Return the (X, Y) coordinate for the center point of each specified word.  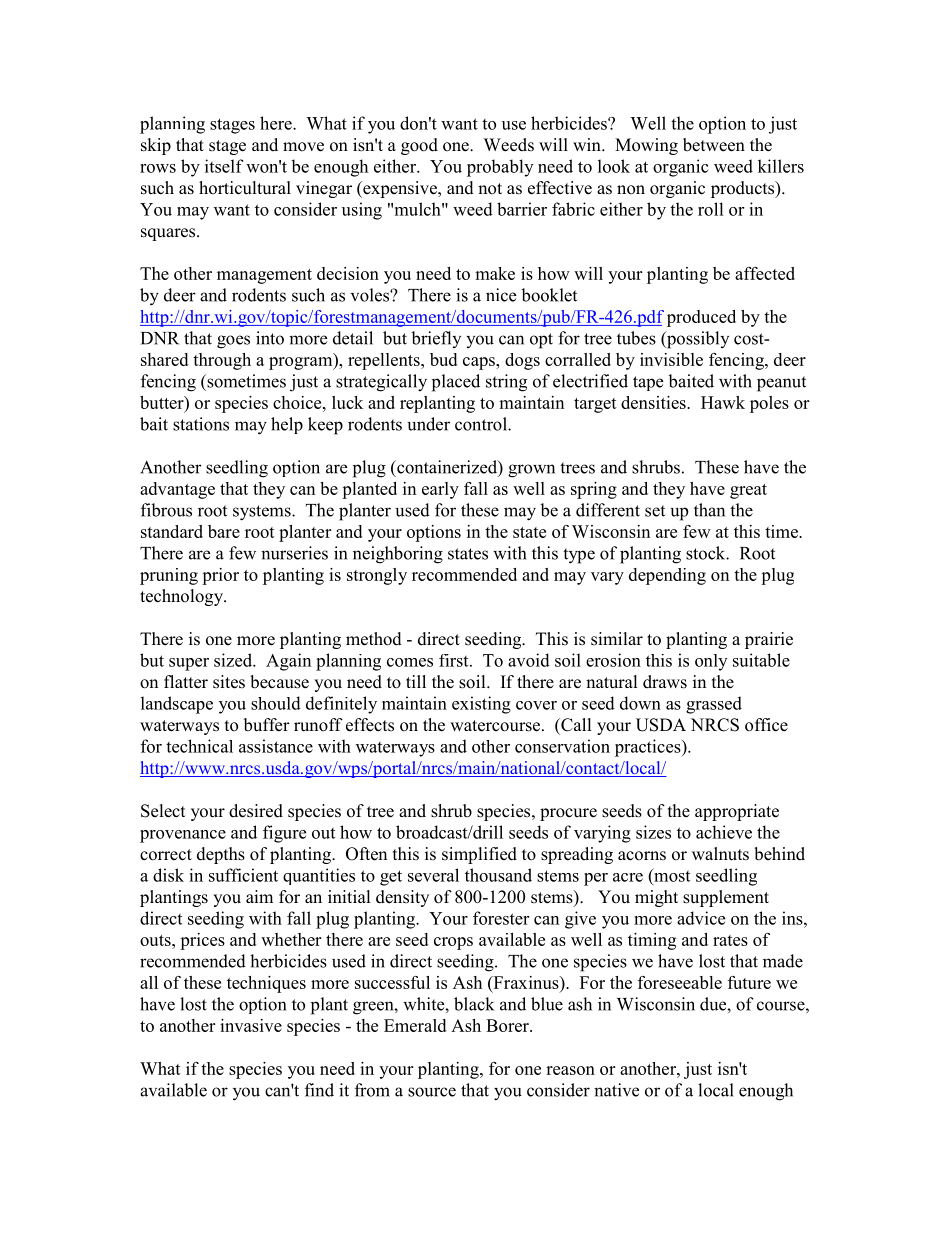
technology (182, 597)
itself (224, 166)
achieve (724, 832)
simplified (479, 855)
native (616, 1090)
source (432, 1092)
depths (221, 855)
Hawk (723, 402)
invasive (251, 1025)
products (744, 189)
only (711, 662)
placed (456, 383)
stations (201, 424)
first (455, 660)
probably (500, 168)
